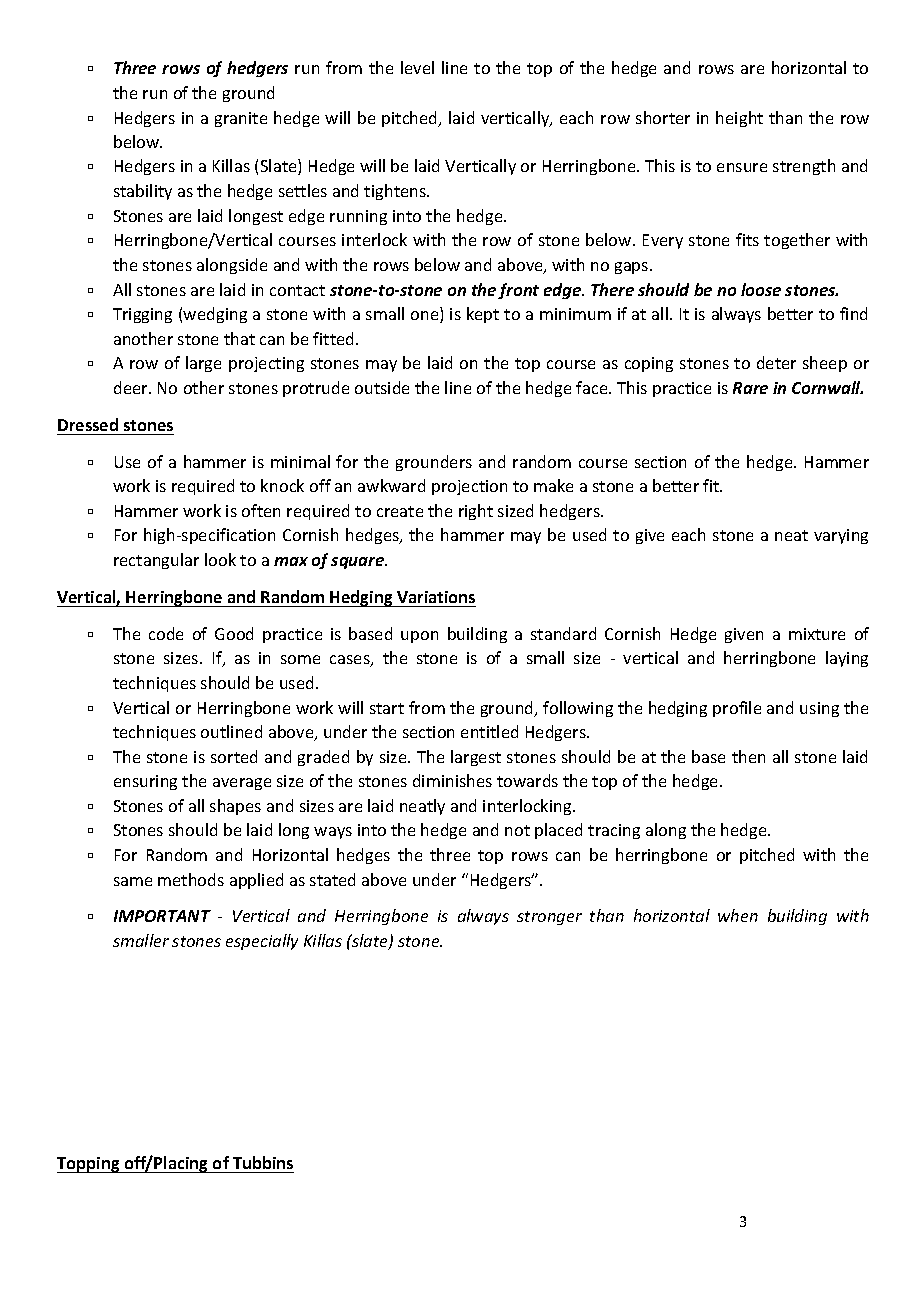 Image resolution: width=924 pixels, height=1308 pixels. I want to click on level, so click(417, 67).
